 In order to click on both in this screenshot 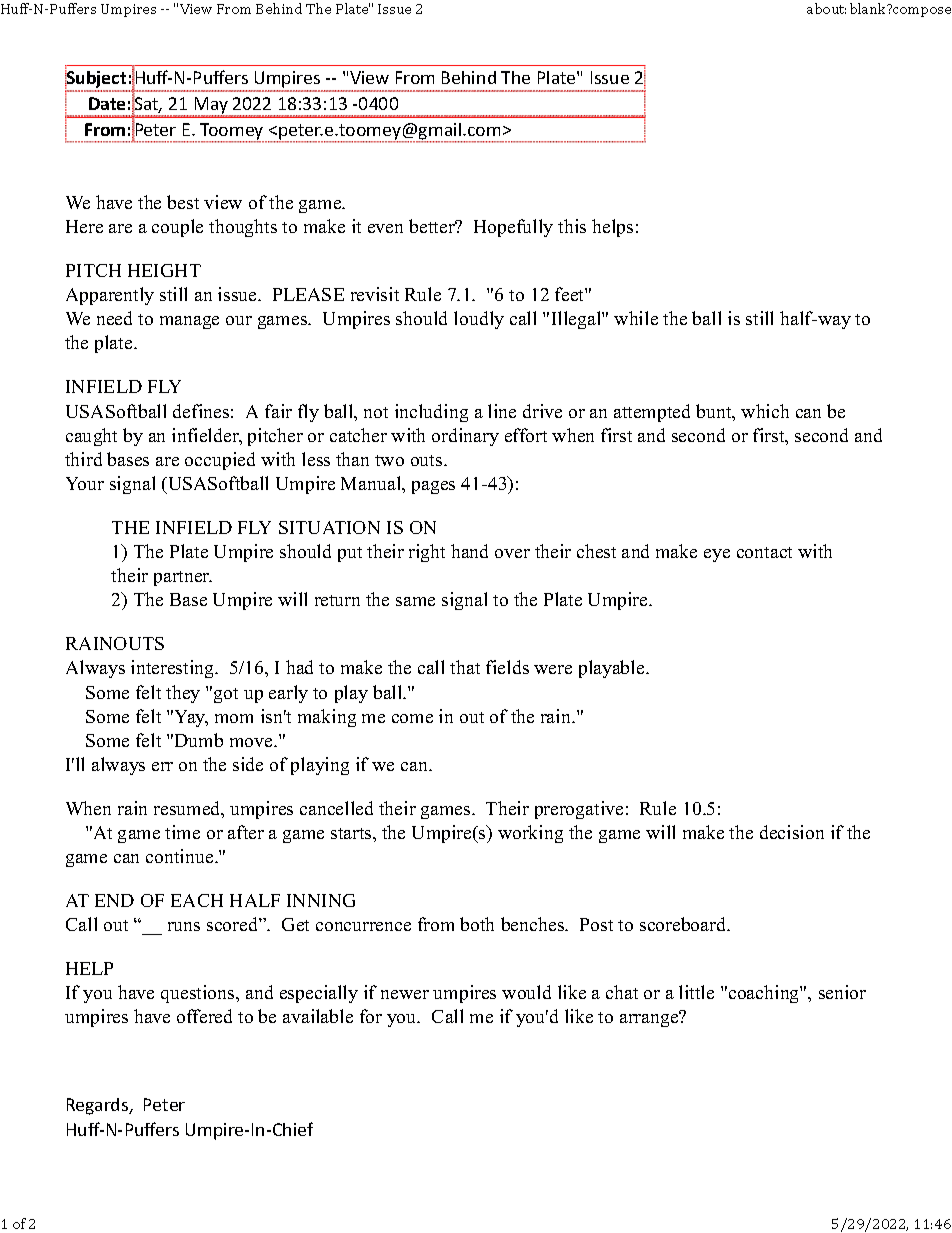, I will do `click(477, 924)`.
